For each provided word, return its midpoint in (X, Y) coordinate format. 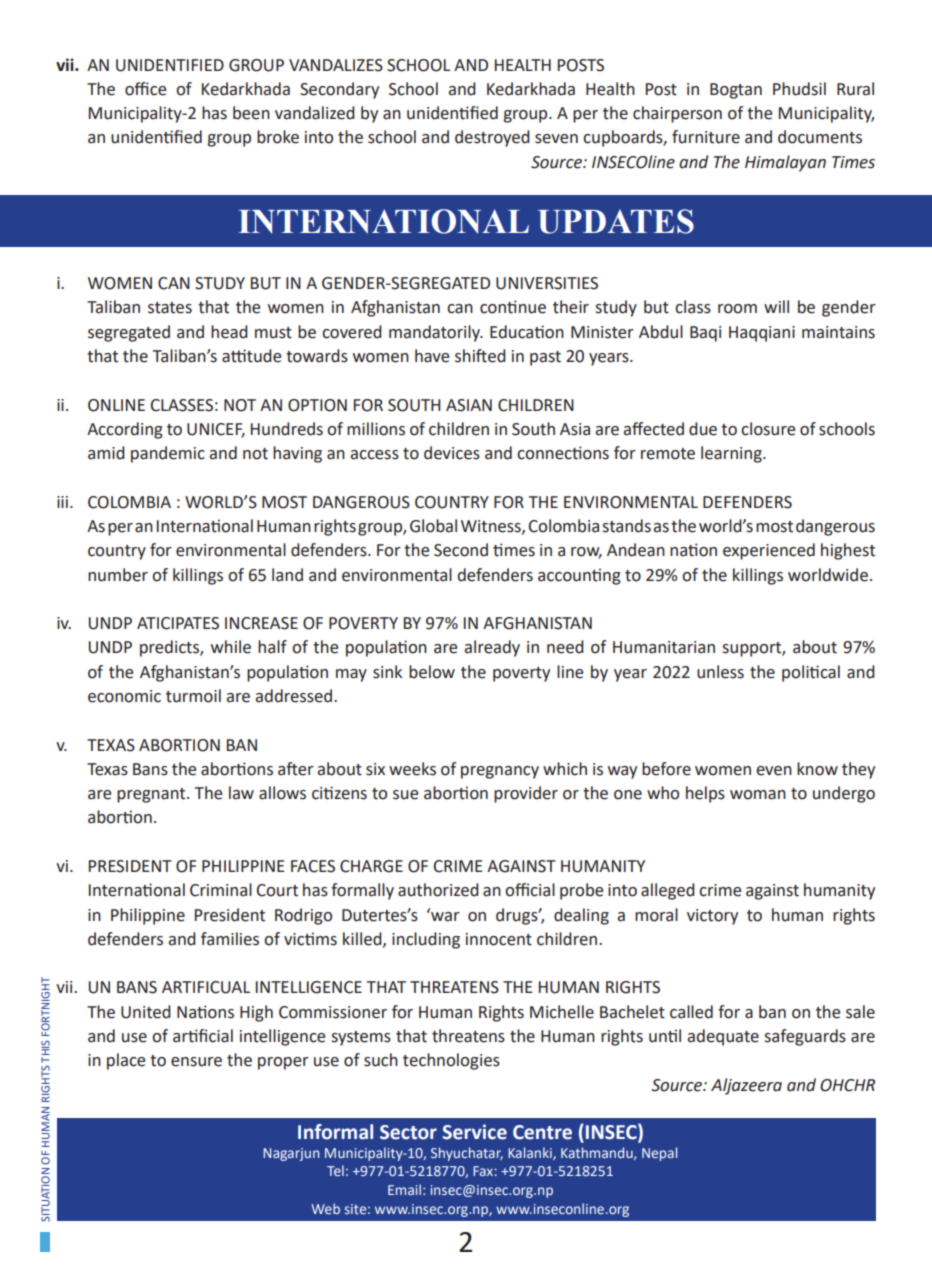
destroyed (492, 138)
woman (758, 795)
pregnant (152, 795)
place (126, 1061)
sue (405, 795)
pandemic (168, 454)
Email (404, 1189)
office (145, 89)
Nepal (659, 1154)
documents (820, 137)
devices (452, 453)
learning (732, 454)
